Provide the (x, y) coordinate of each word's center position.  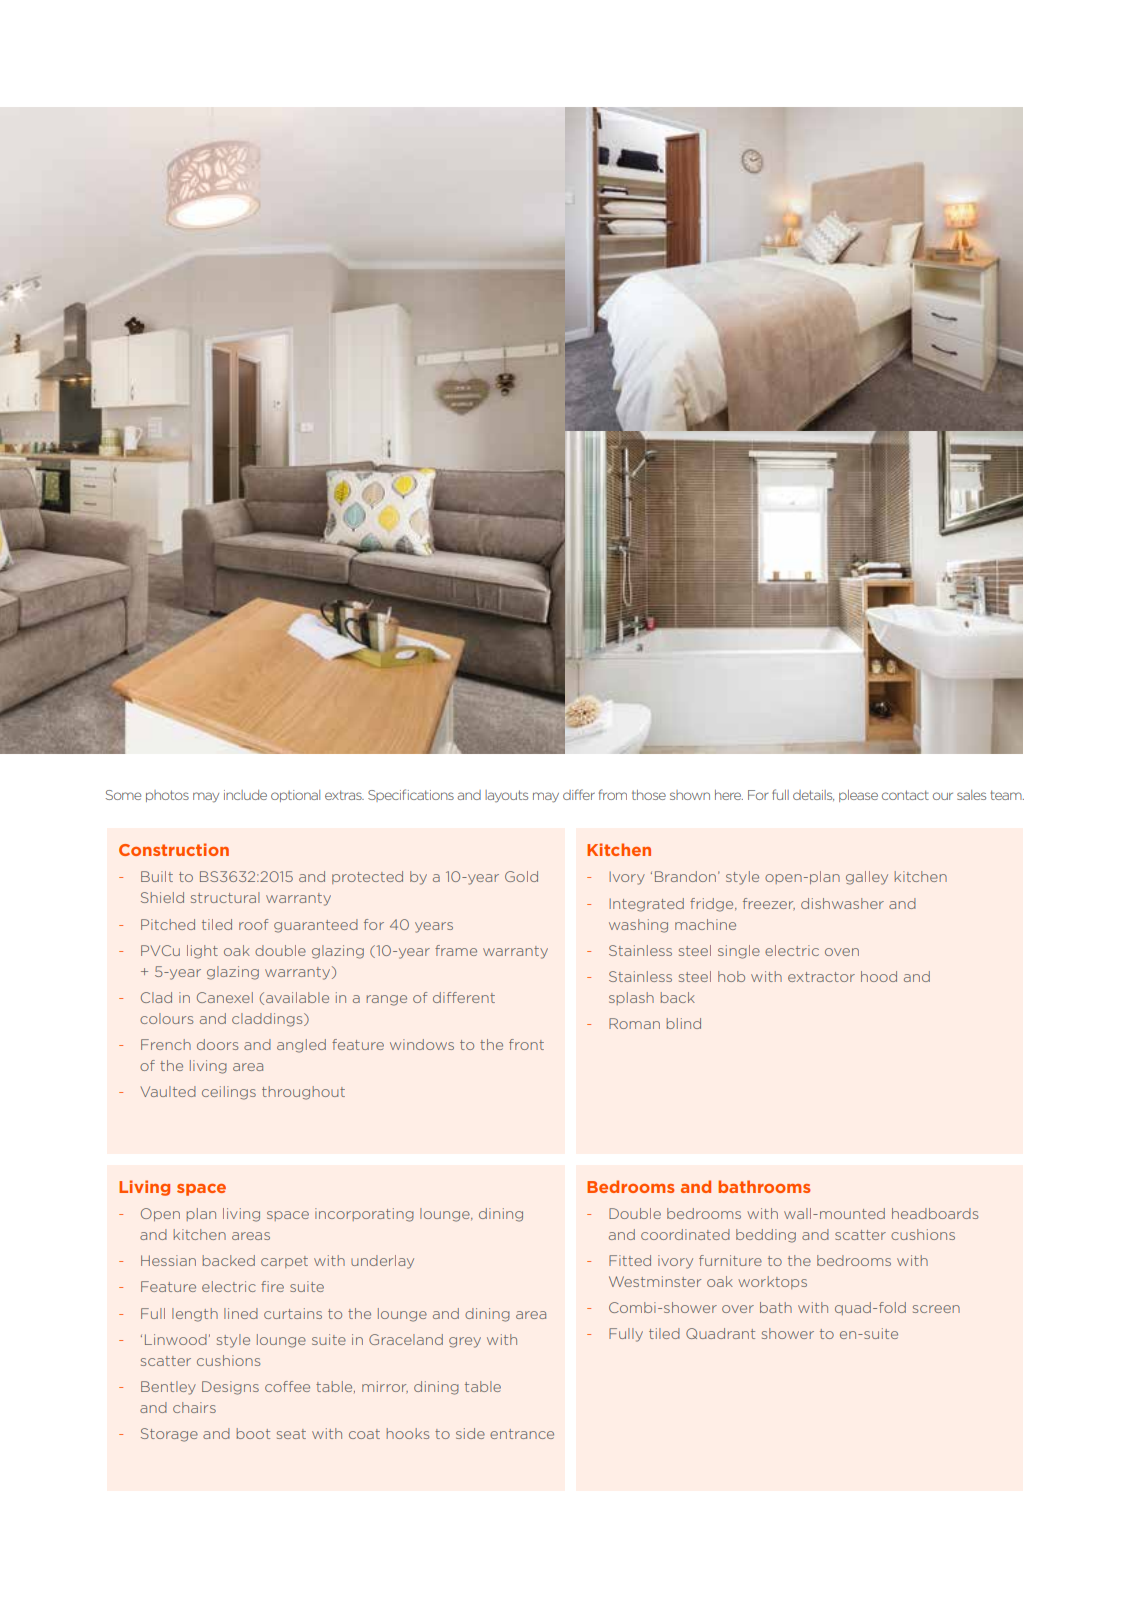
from (613, 794)
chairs (194, 1407)
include (245, 795)
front (526, 1044)
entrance (522, 1434)
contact (905, 795)
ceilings (229, 1093)
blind (684, 1023)
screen (936, 1309)
